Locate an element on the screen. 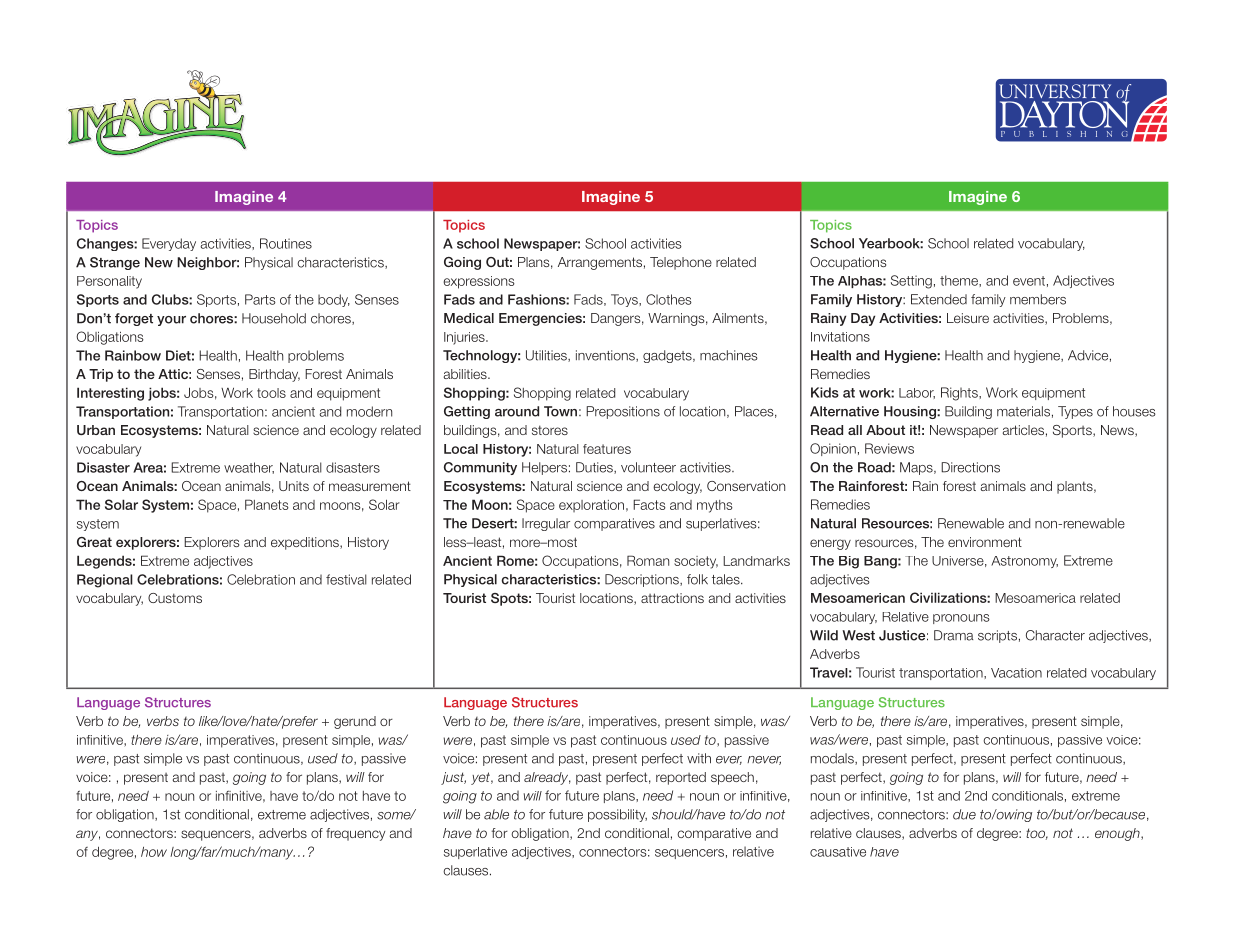 This screenshot has width=1233, height=952. tools is located at coordinates (271, 393).
